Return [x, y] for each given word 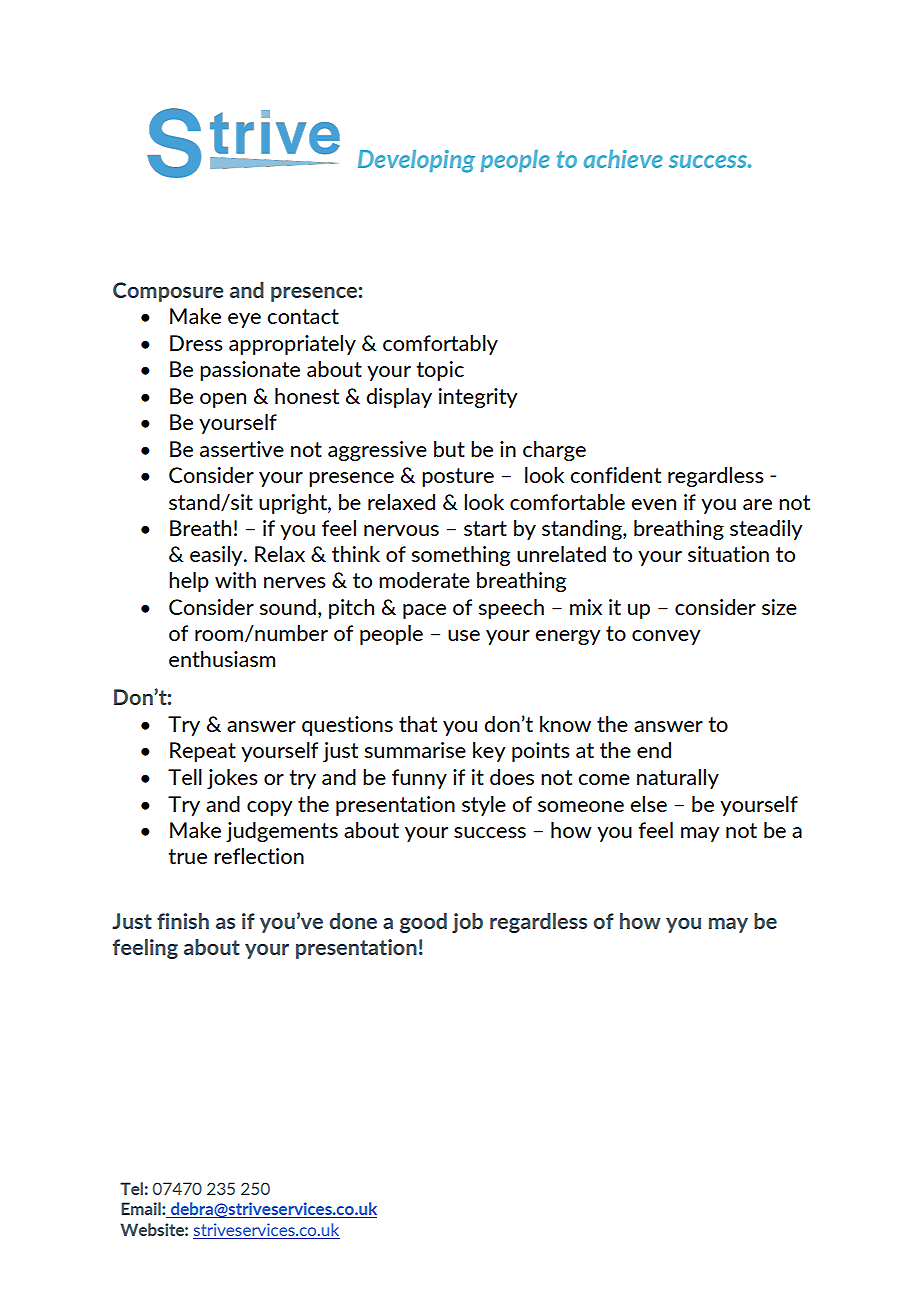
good [423, 923]
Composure [168, 292]
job [467, 923]
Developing [416, 161]
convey [666, 637]
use [464, 635]
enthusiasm [222, 659]
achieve [623, 159]
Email [142, 1208]
